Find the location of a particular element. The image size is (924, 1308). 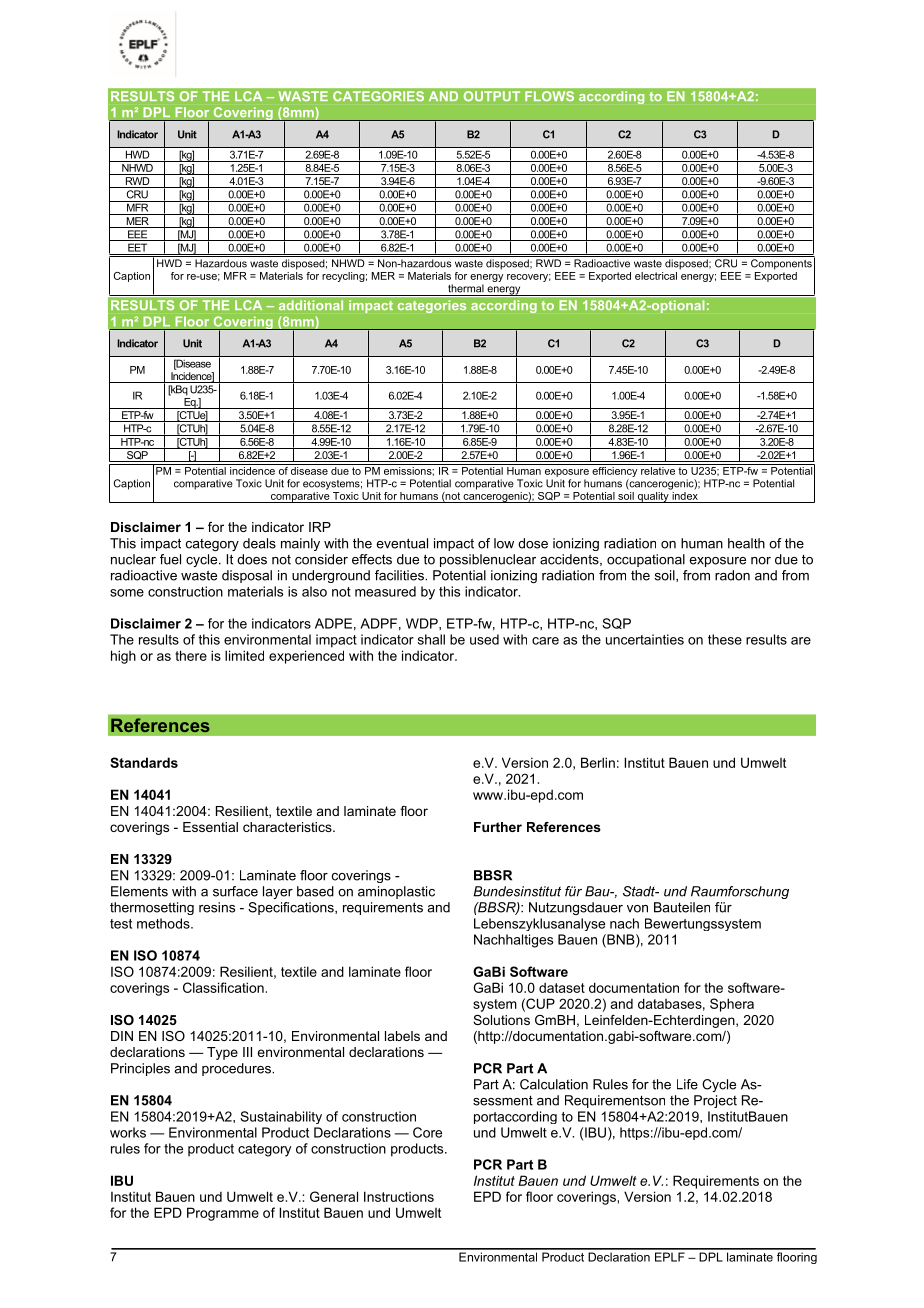

Programme is located at coordinates (223, 1214).
